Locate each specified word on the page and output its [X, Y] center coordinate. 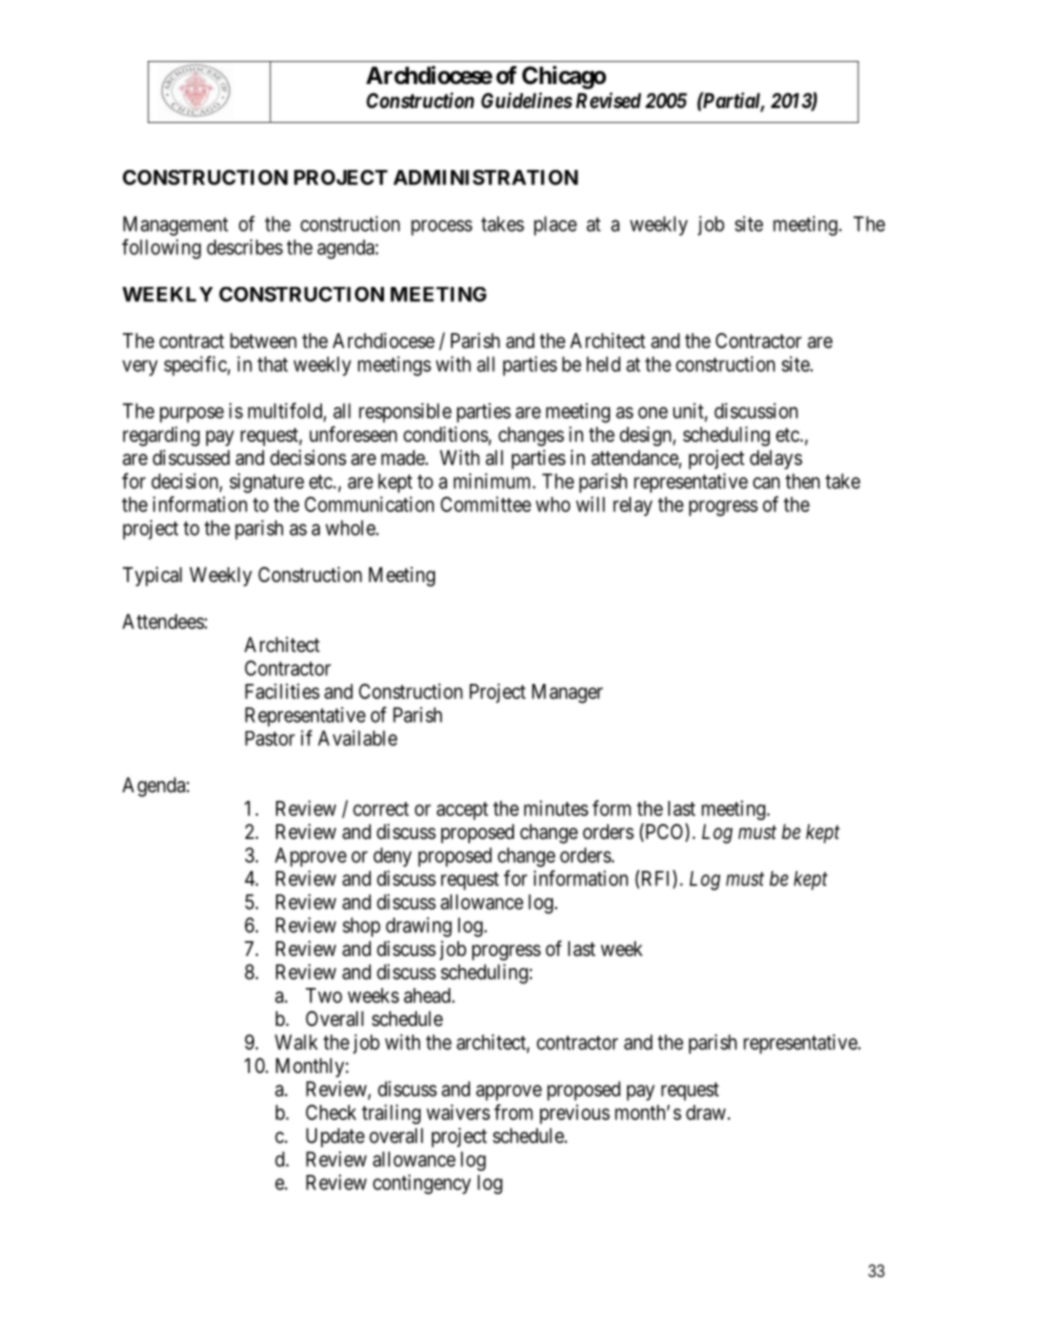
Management [175, 226]
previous [575, 1114]
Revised [608, 100]
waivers [458, 1112]
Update [335, 1137]
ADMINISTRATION [485, 177]
